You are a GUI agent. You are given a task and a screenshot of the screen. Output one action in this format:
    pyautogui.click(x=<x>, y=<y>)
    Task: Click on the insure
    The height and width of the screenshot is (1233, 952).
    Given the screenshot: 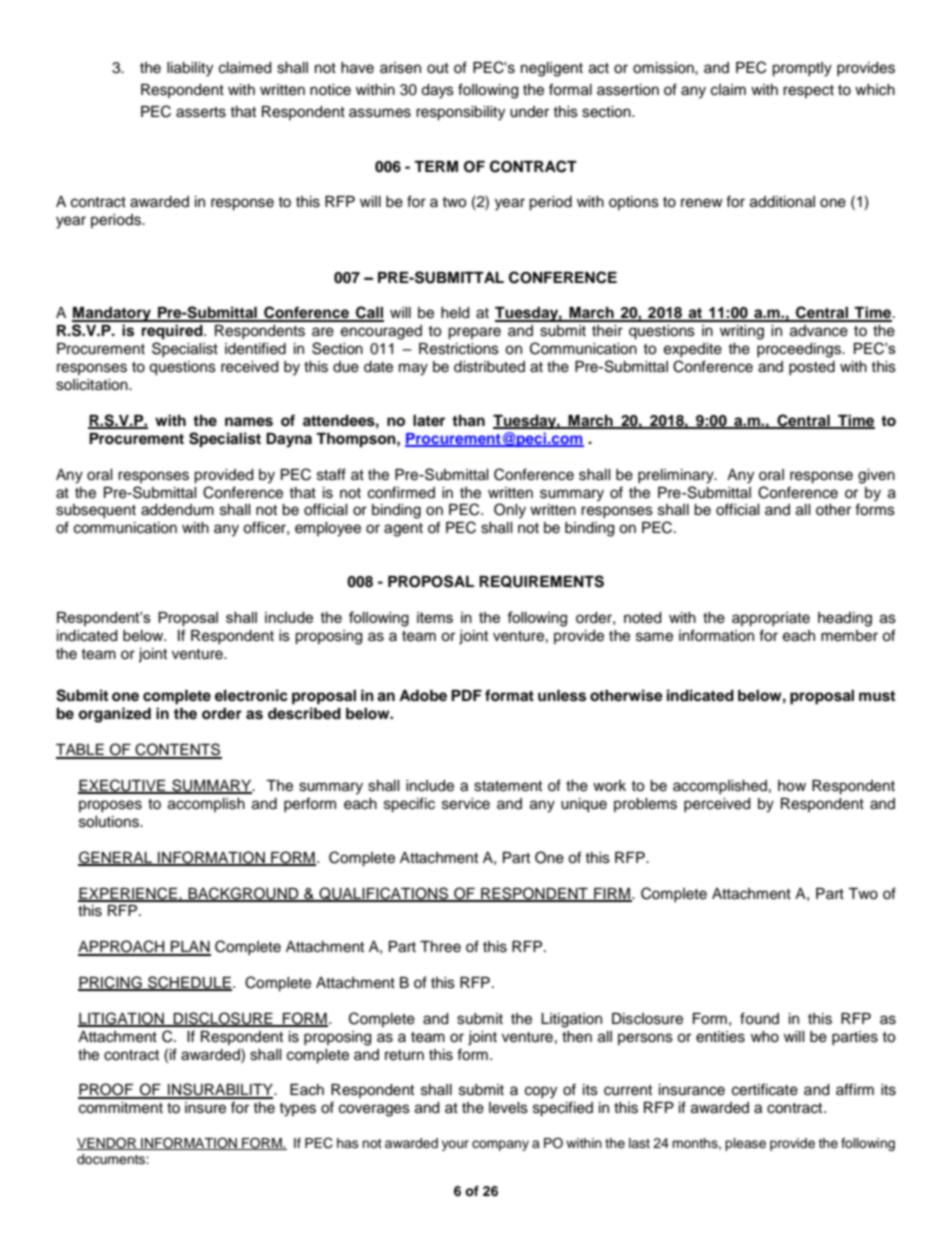 What is the action you would take?
    pyautogui.click(x=205, y=1108)
